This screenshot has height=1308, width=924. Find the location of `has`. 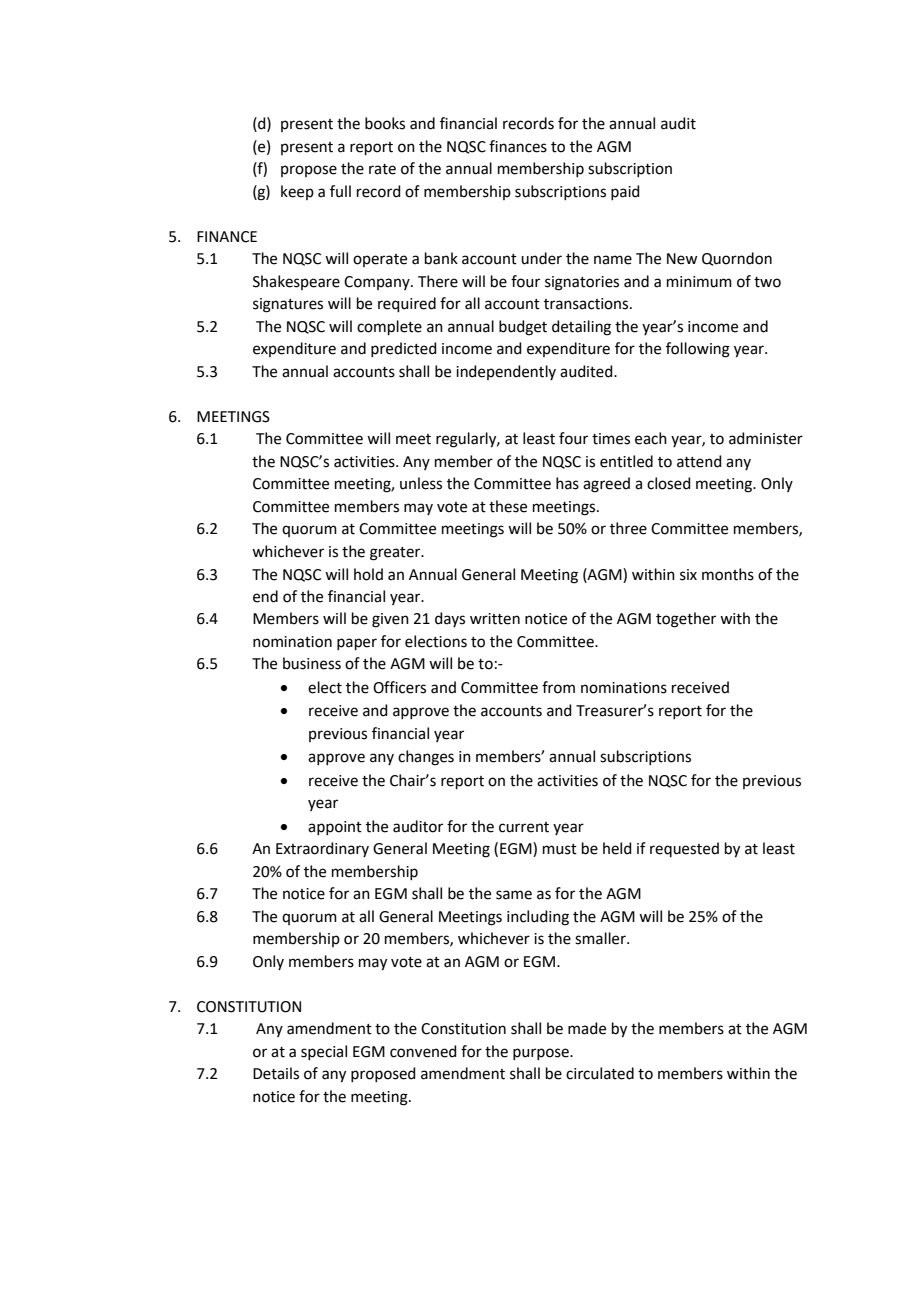

has is located at coordinates (567, 483).
